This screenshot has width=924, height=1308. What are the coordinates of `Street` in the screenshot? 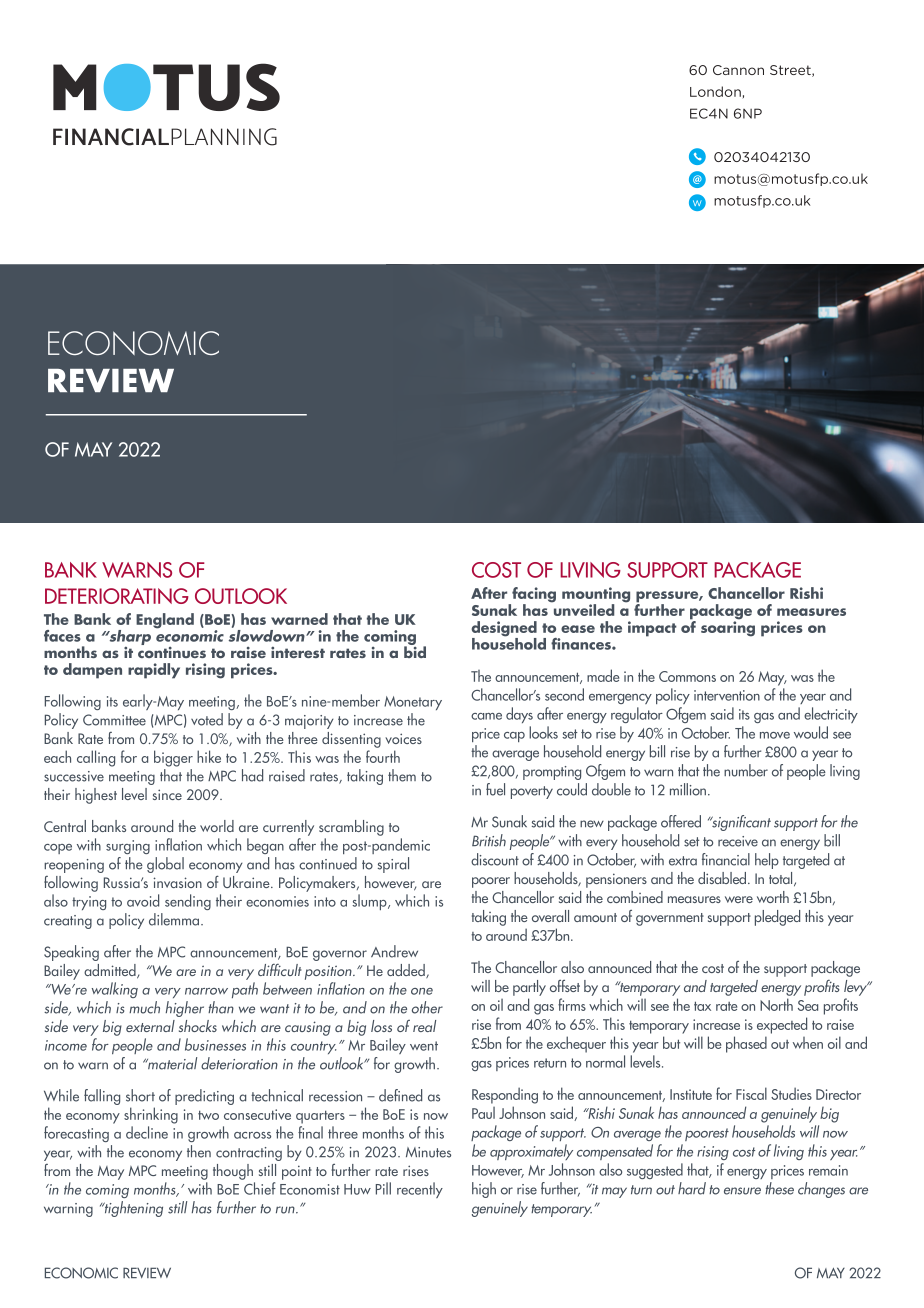 It's located at (791, 71).
